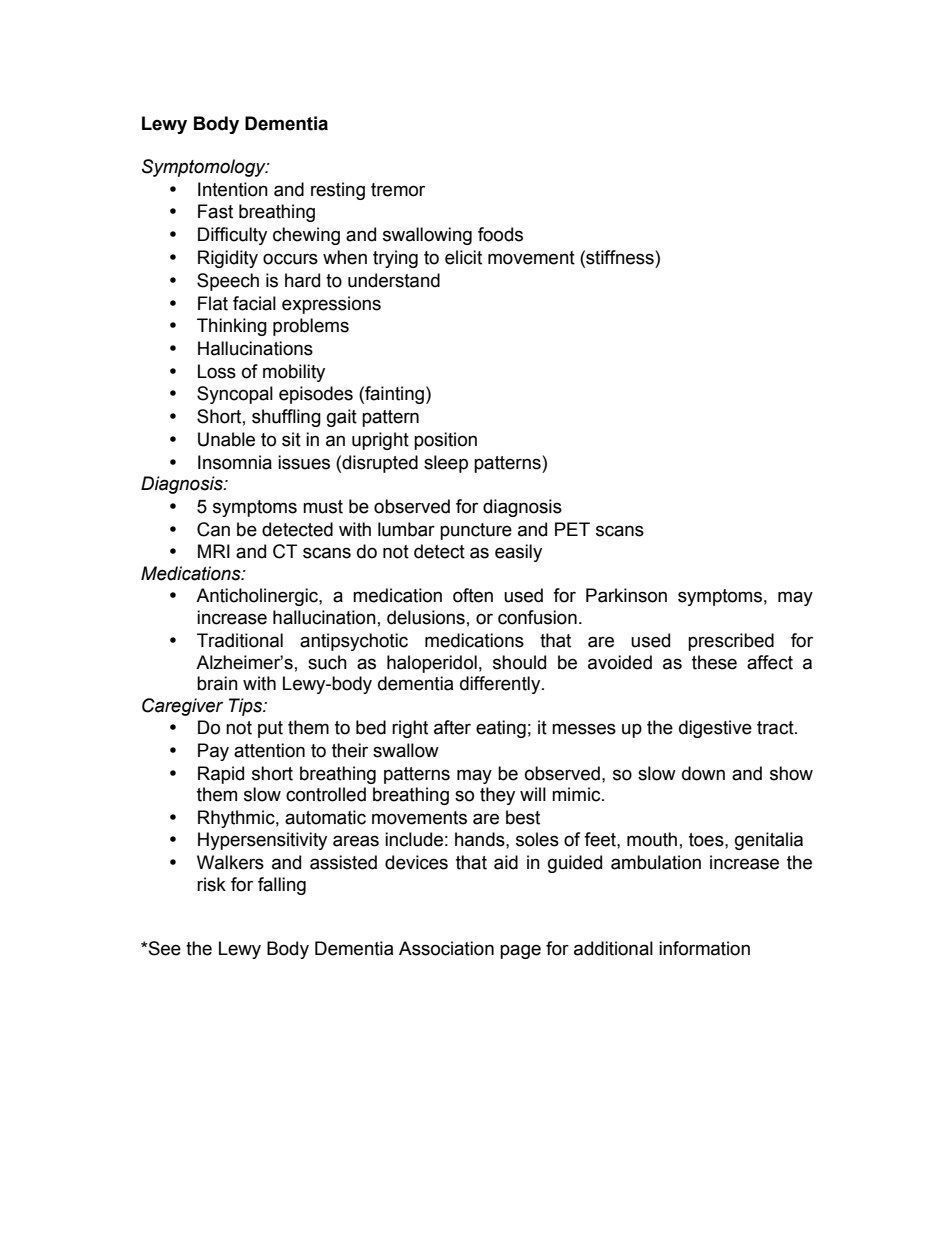  I want to click on Parkinson, so click(626, 595).
